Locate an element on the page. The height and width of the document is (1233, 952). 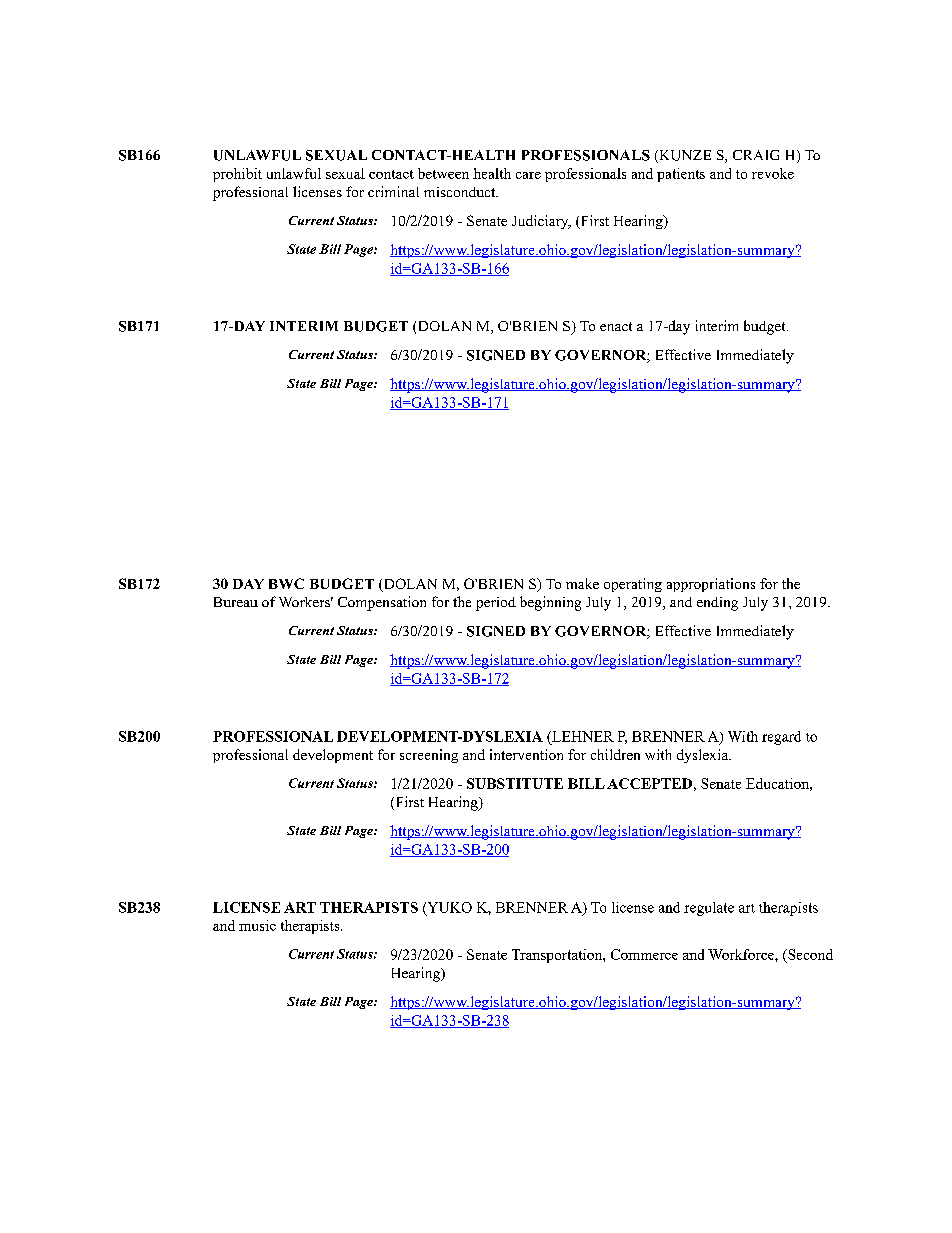
prohibit is located at coordinates (237, 175).
